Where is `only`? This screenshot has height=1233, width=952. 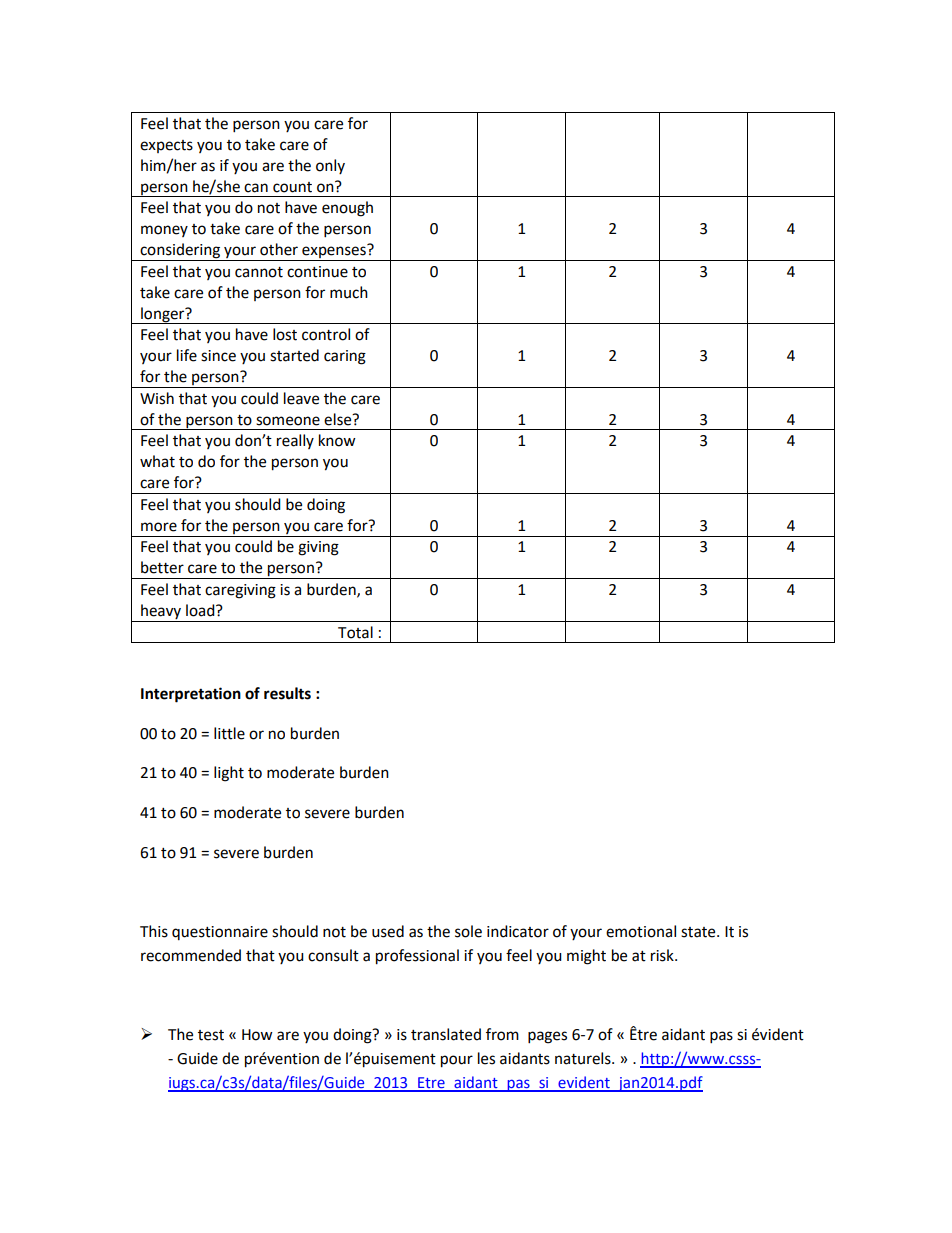 only is located at coordinates (330, 166).
